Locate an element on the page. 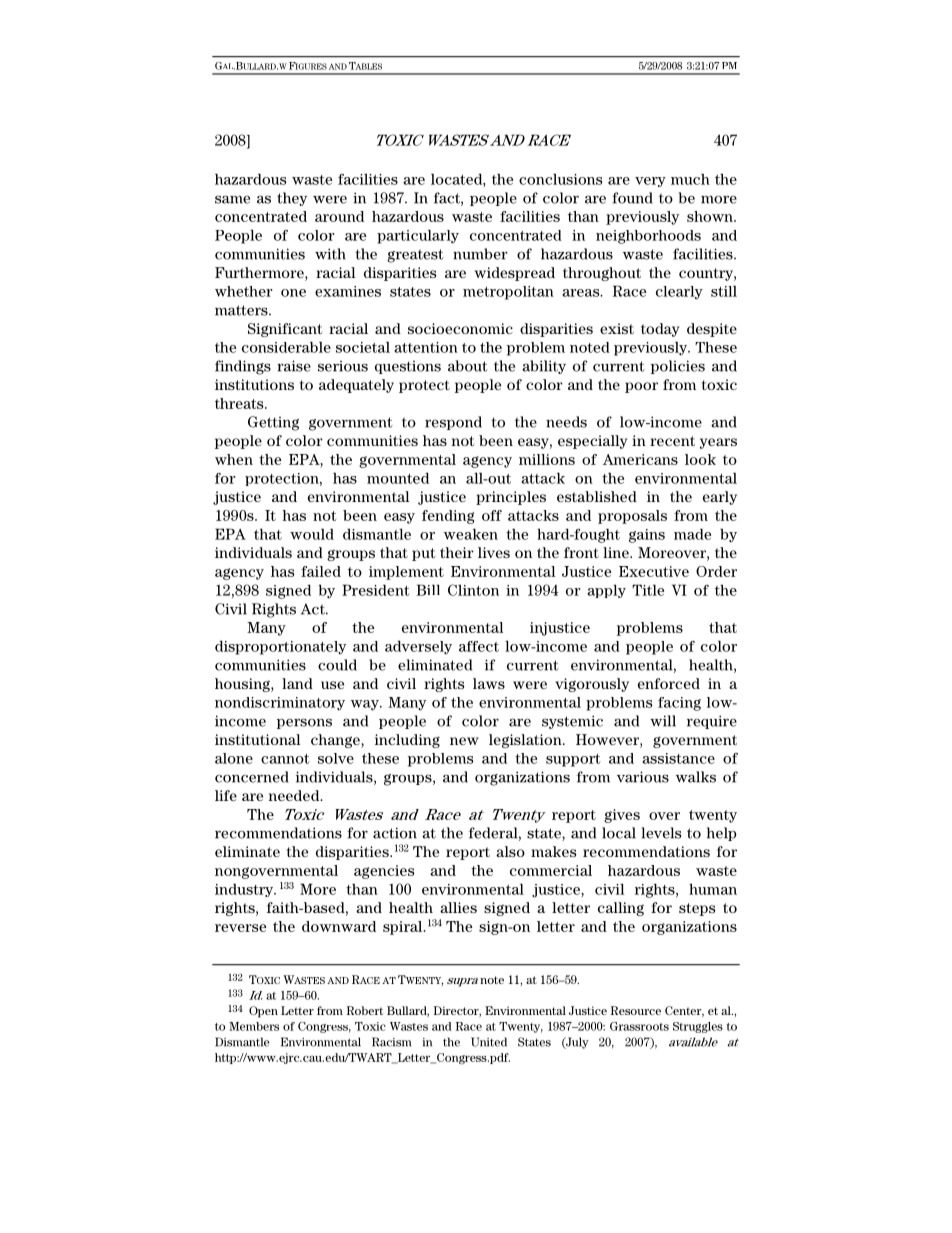  new is located at coordinates (464, 741).
